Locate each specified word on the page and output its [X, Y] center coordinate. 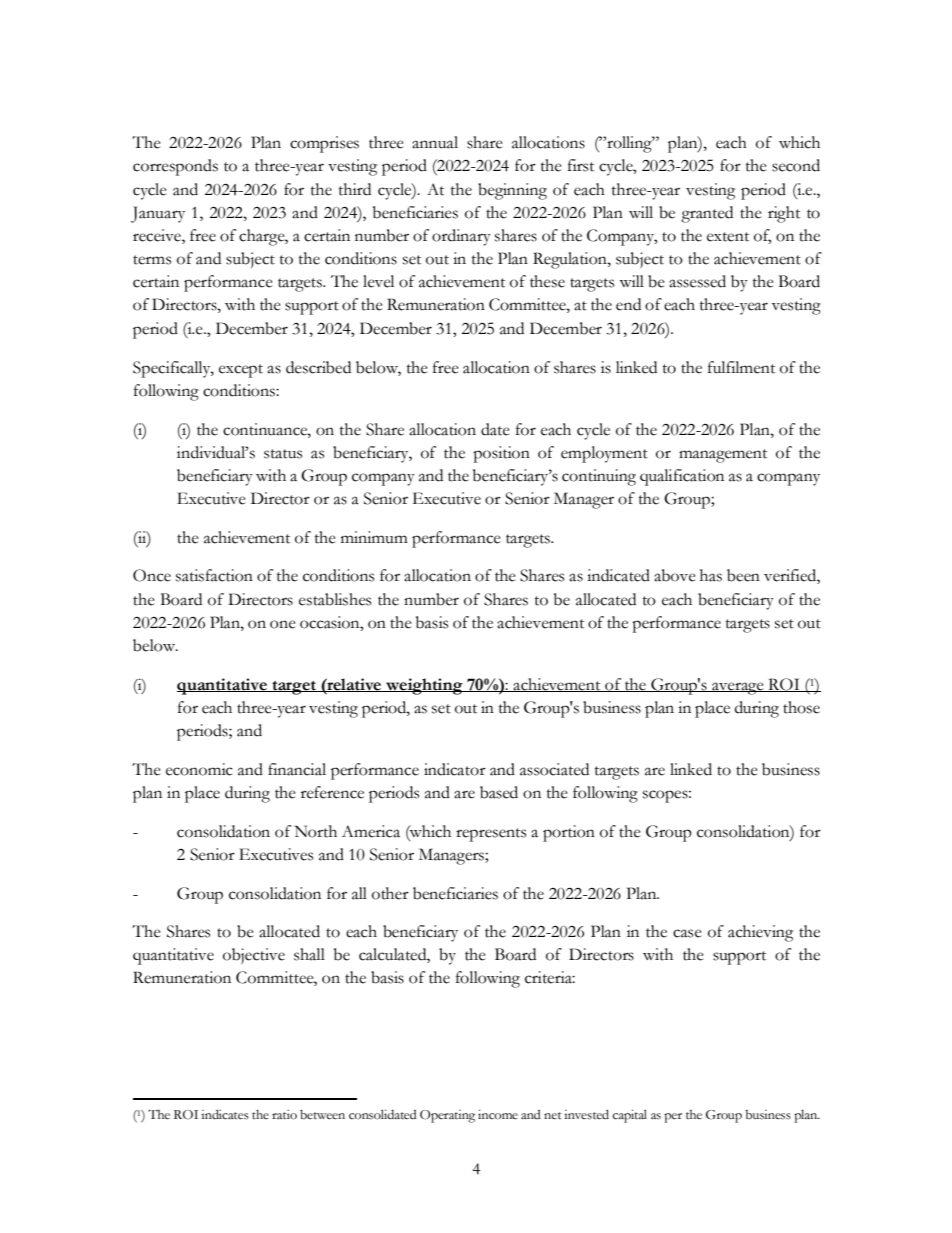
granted [707, 214]
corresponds [175, 167]
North [315, 831]
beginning [512, 191]
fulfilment [741, 367]
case [687, 933]
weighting [424, 686]
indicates [225, 1114]
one [283, 624]
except [241, 371]
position [501, 454]
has [711, 575]
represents [491, 835]
